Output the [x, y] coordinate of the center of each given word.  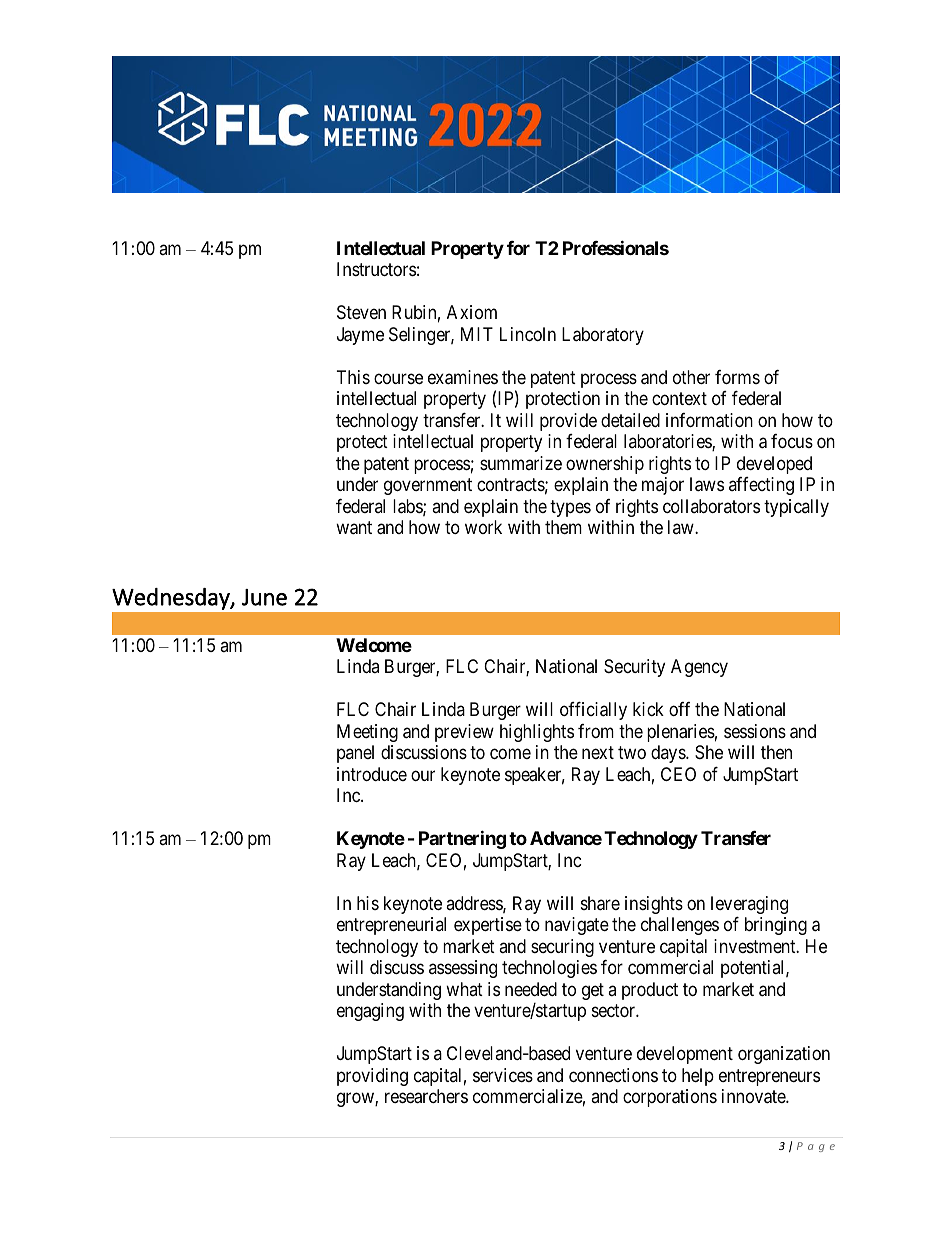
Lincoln [528, 334]
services [503, 1075]
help [698, 1077]
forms [737, 377]
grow [356, 1100]
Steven [361, 312]
